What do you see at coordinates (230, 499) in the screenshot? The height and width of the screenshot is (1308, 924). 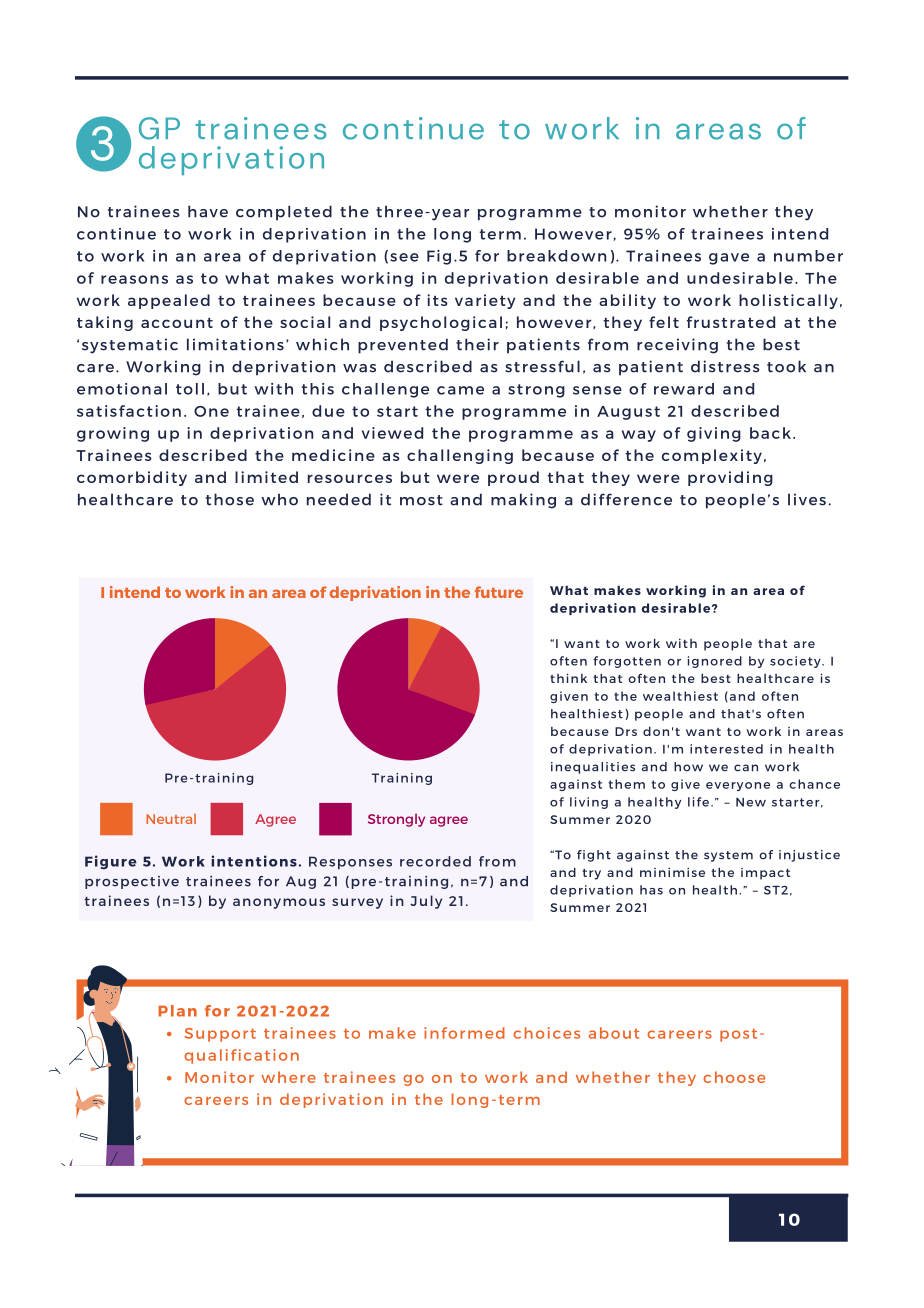 I see `those` at bounding box center [230, 499].
